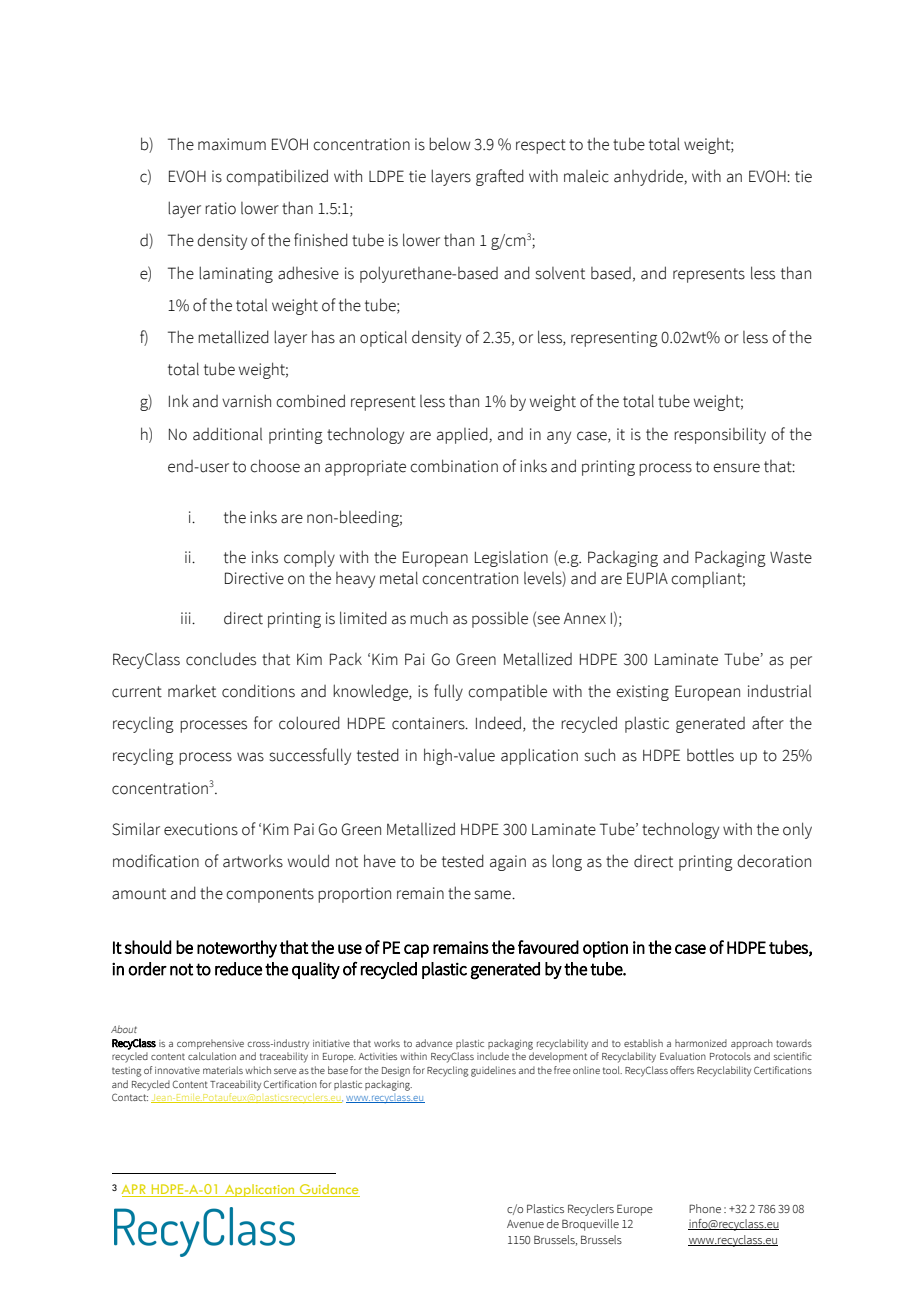 This screenshot has height=1308, width=924. I want to click on applied, so click(463, 435).
